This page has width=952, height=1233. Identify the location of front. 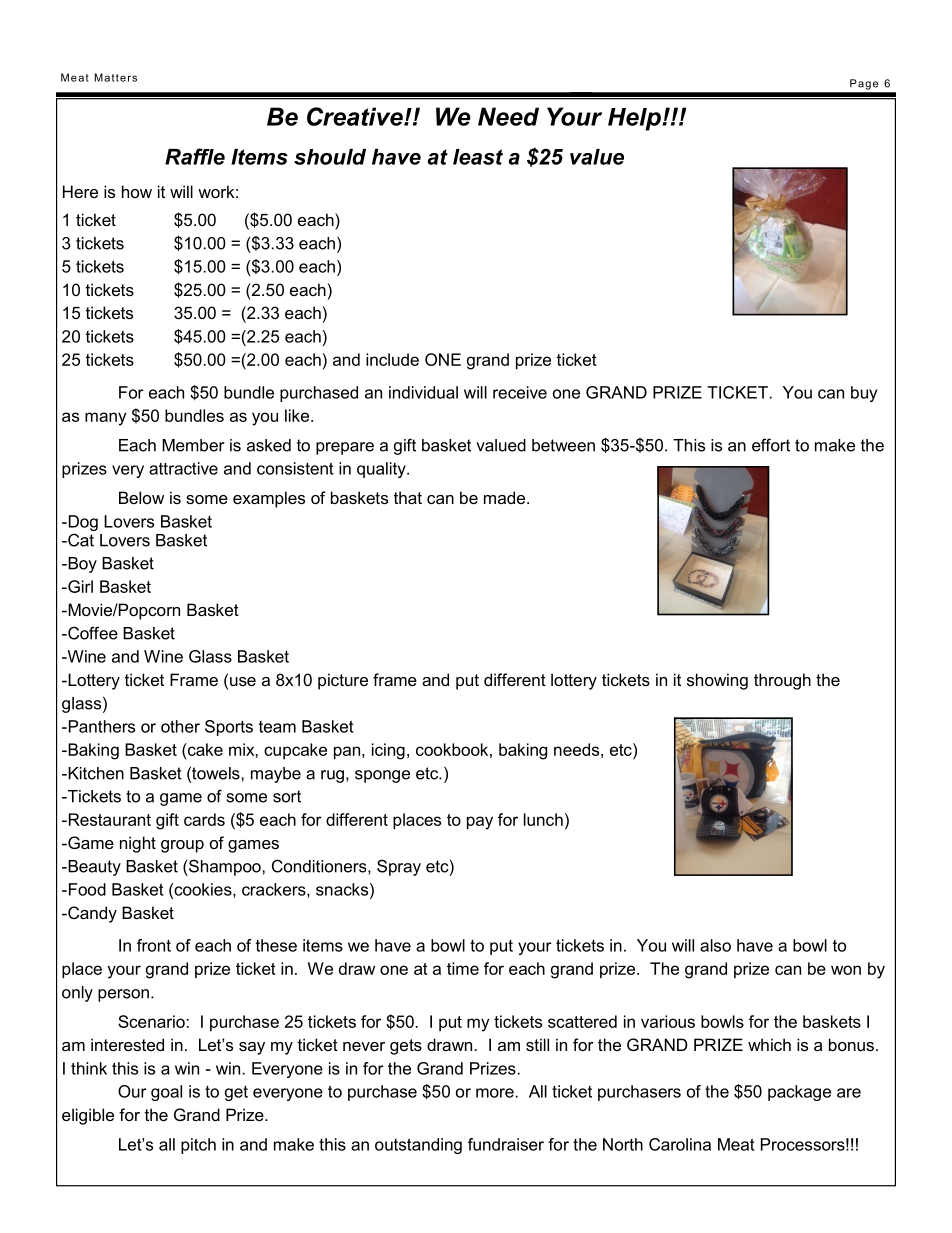
(154, 945).
